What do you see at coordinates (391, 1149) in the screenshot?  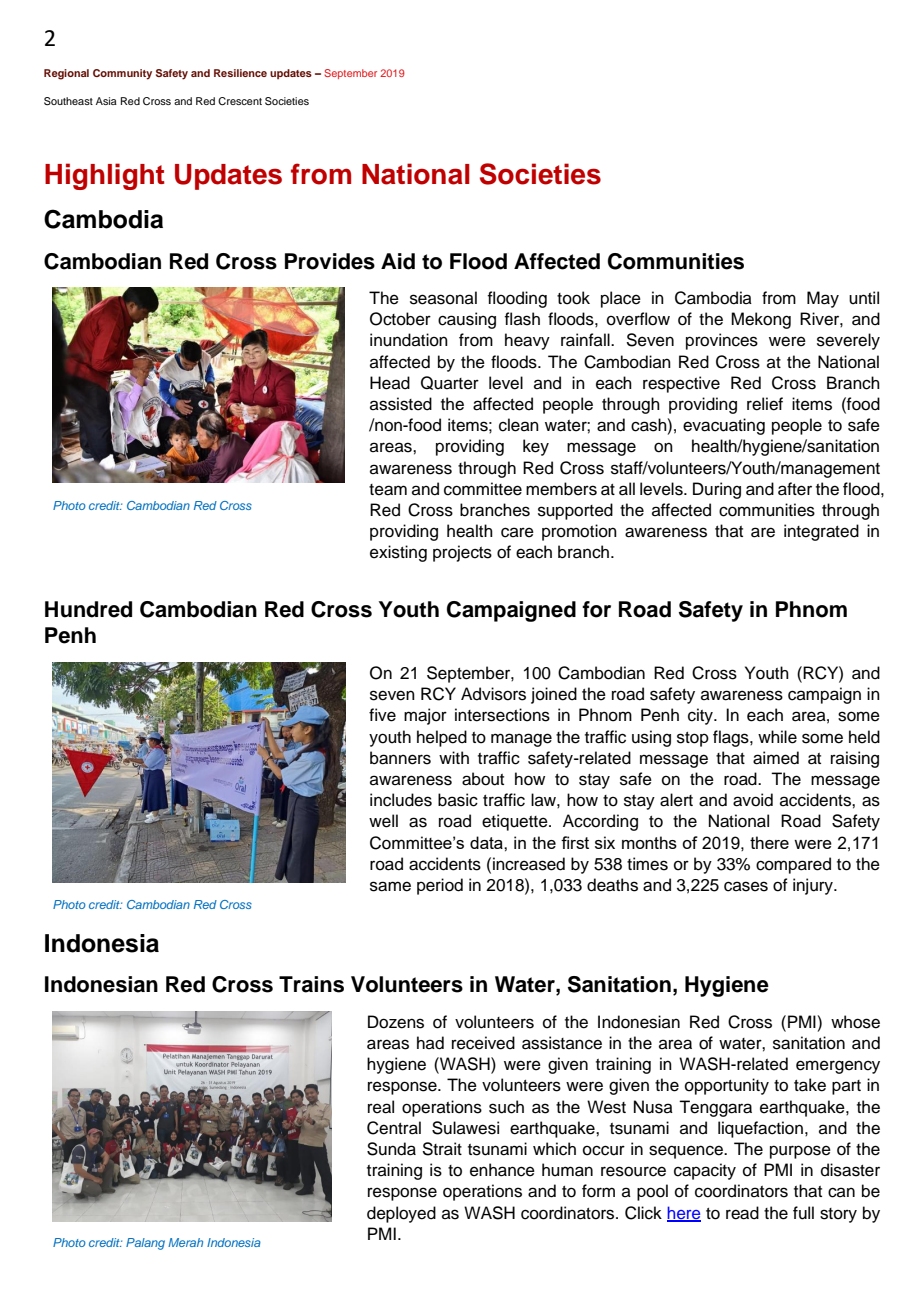 I see `Sunda` at bounding box center [391, 1149].
